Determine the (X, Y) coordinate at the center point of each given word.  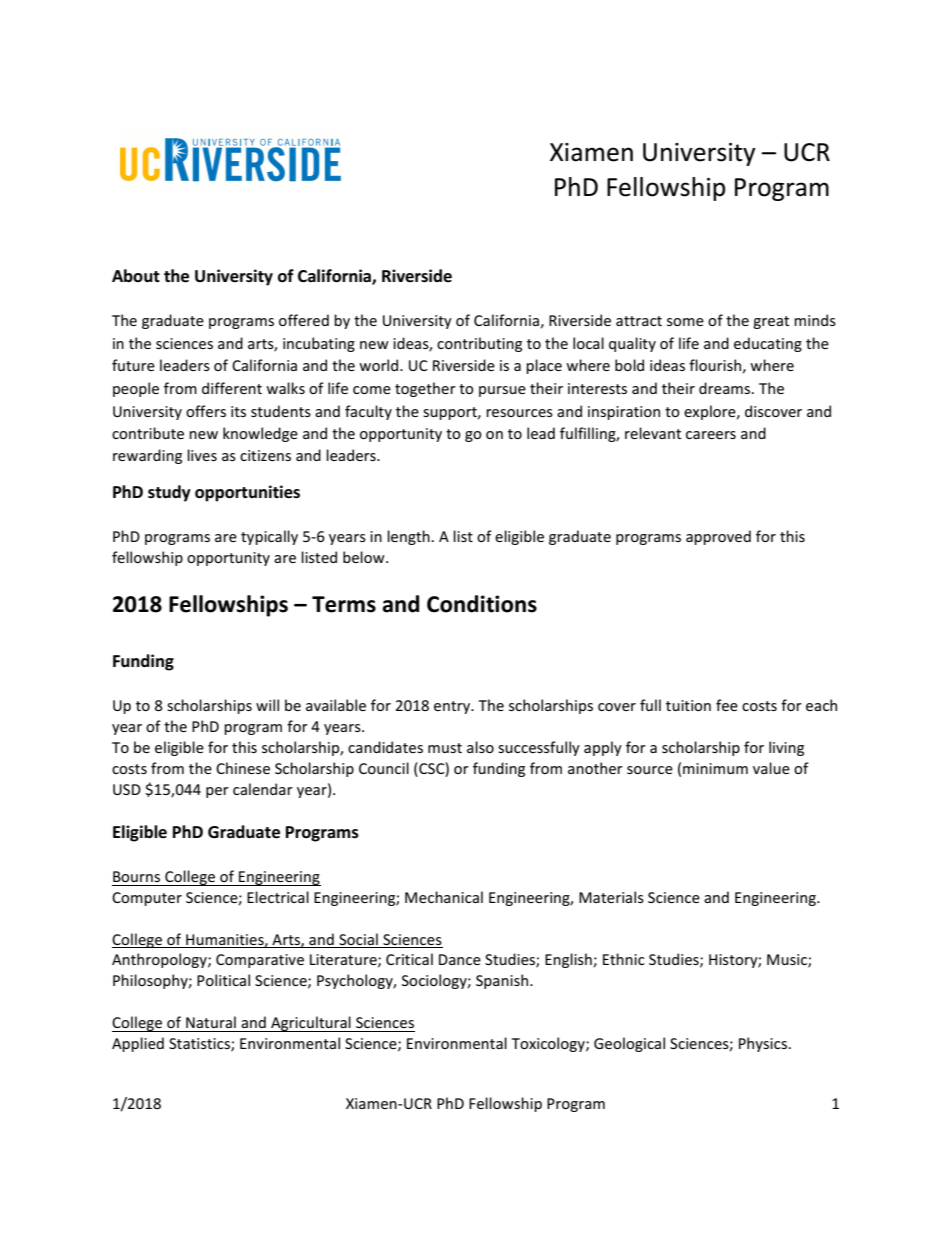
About (136, 275)
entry (453, 707)
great (771, 322)
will (267, 705)
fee (727, 705)
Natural (211, 1022)
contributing (479, 344)
